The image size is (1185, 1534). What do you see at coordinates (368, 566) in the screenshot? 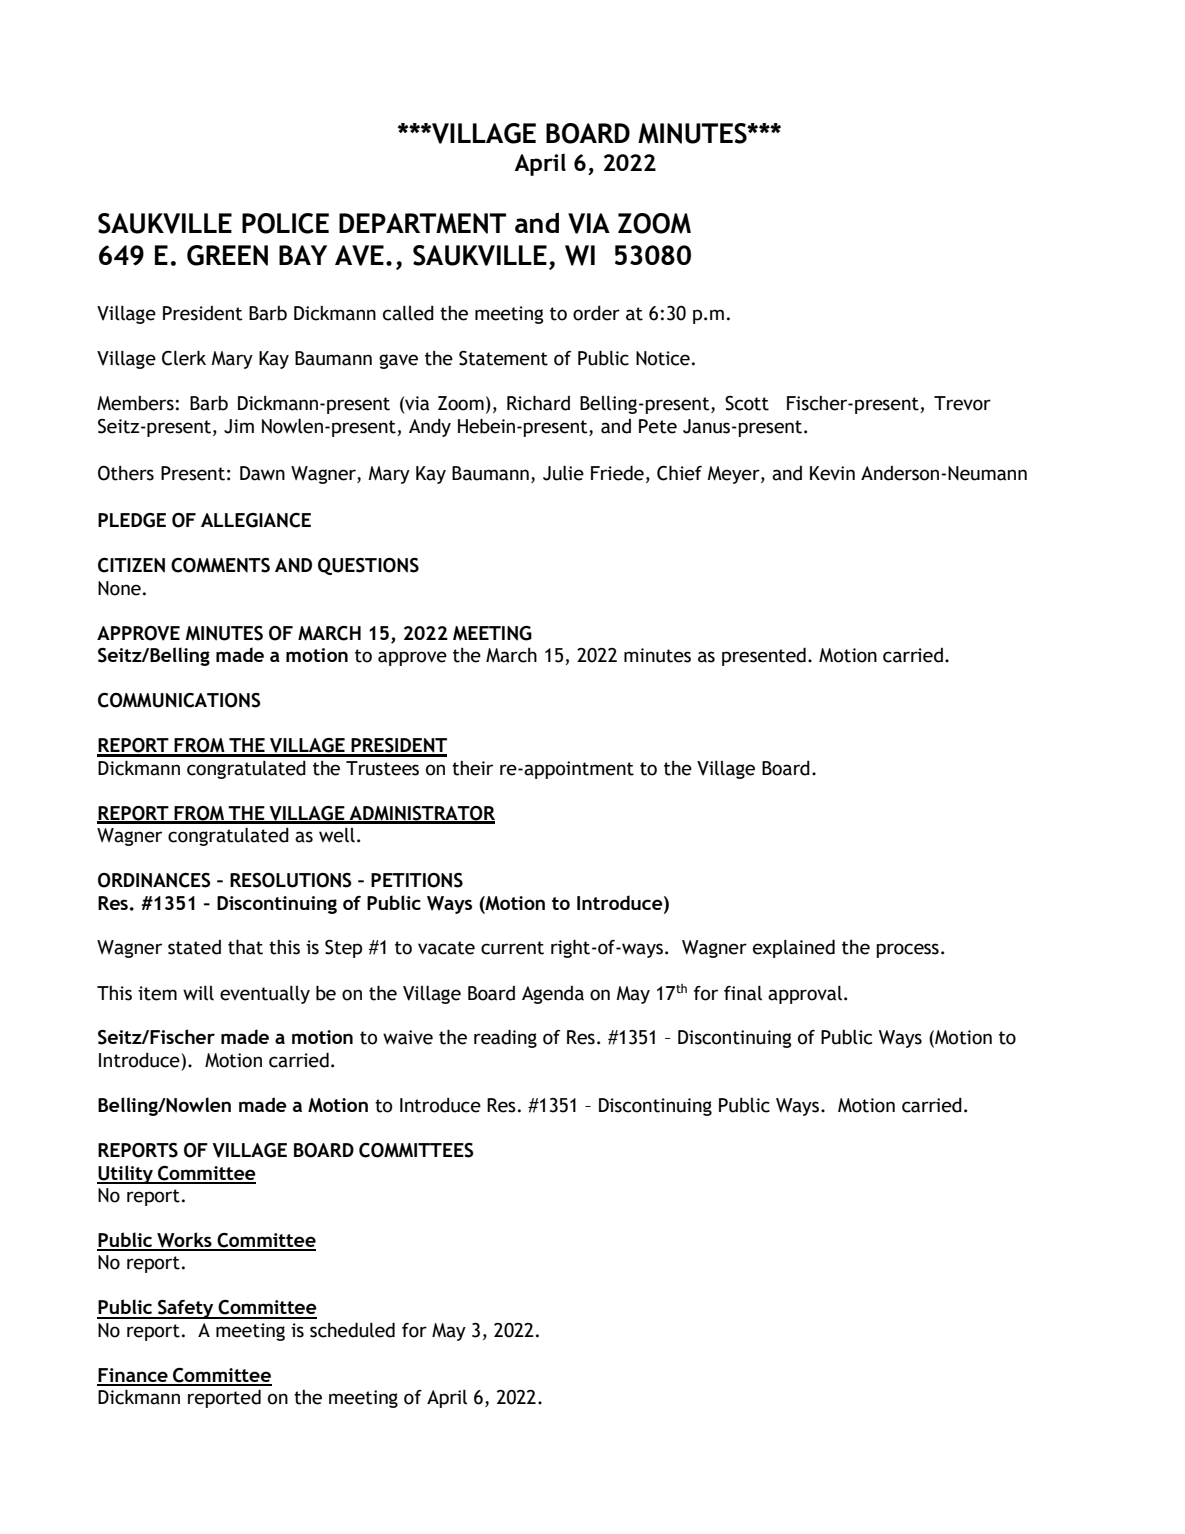
I see `QUESTIONS` at bounding box center [368, 566].
